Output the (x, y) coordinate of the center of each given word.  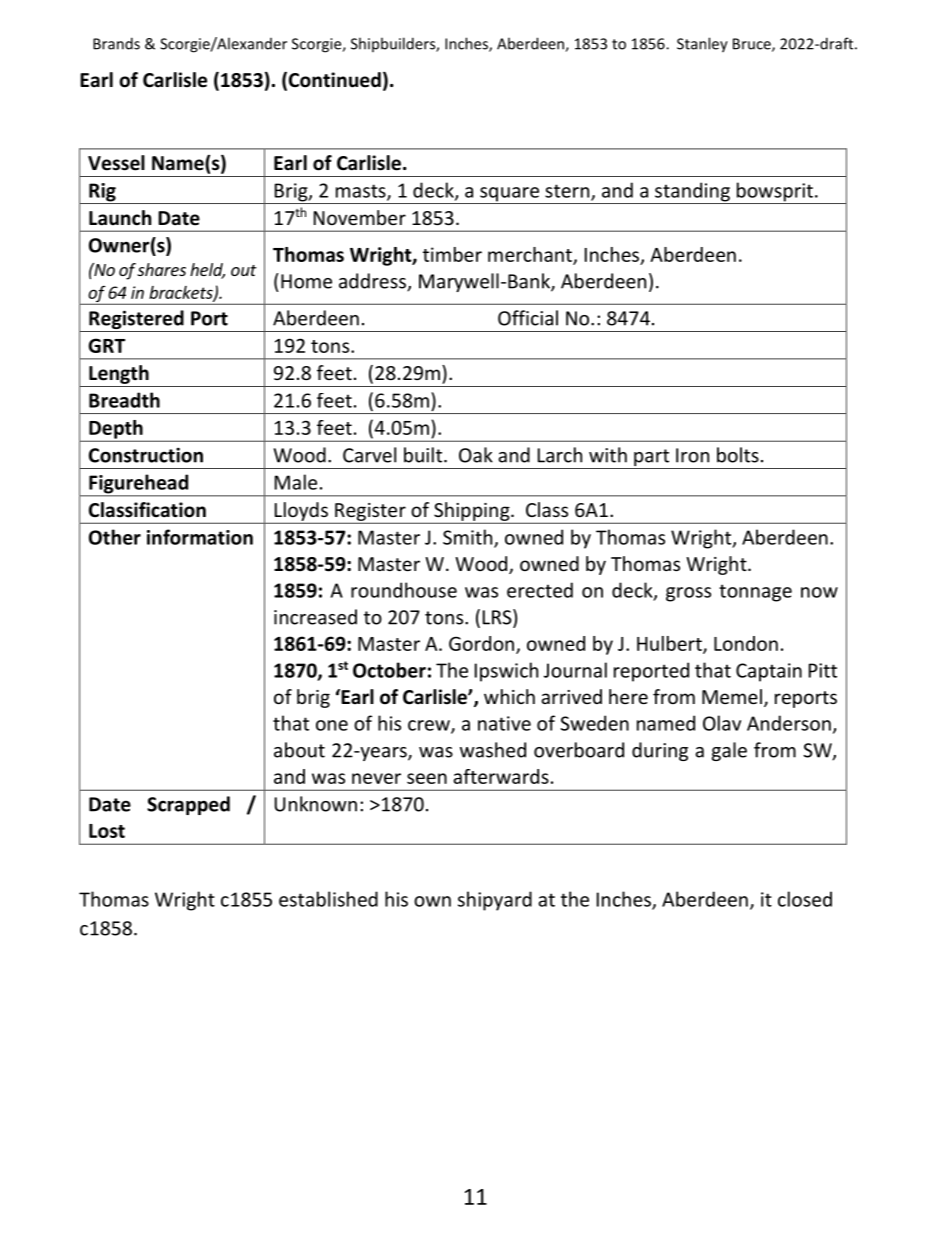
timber (452, 254)
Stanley (702, 45)
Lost (107, 831)
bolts (738, 455)
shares (161, 269)
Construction (146, 455)
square (509, 195)
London (746, 643)
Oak (476, 455)
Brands (116, 43)
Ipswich (506, 672)
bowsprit (774, 193)
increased (315, 617)
